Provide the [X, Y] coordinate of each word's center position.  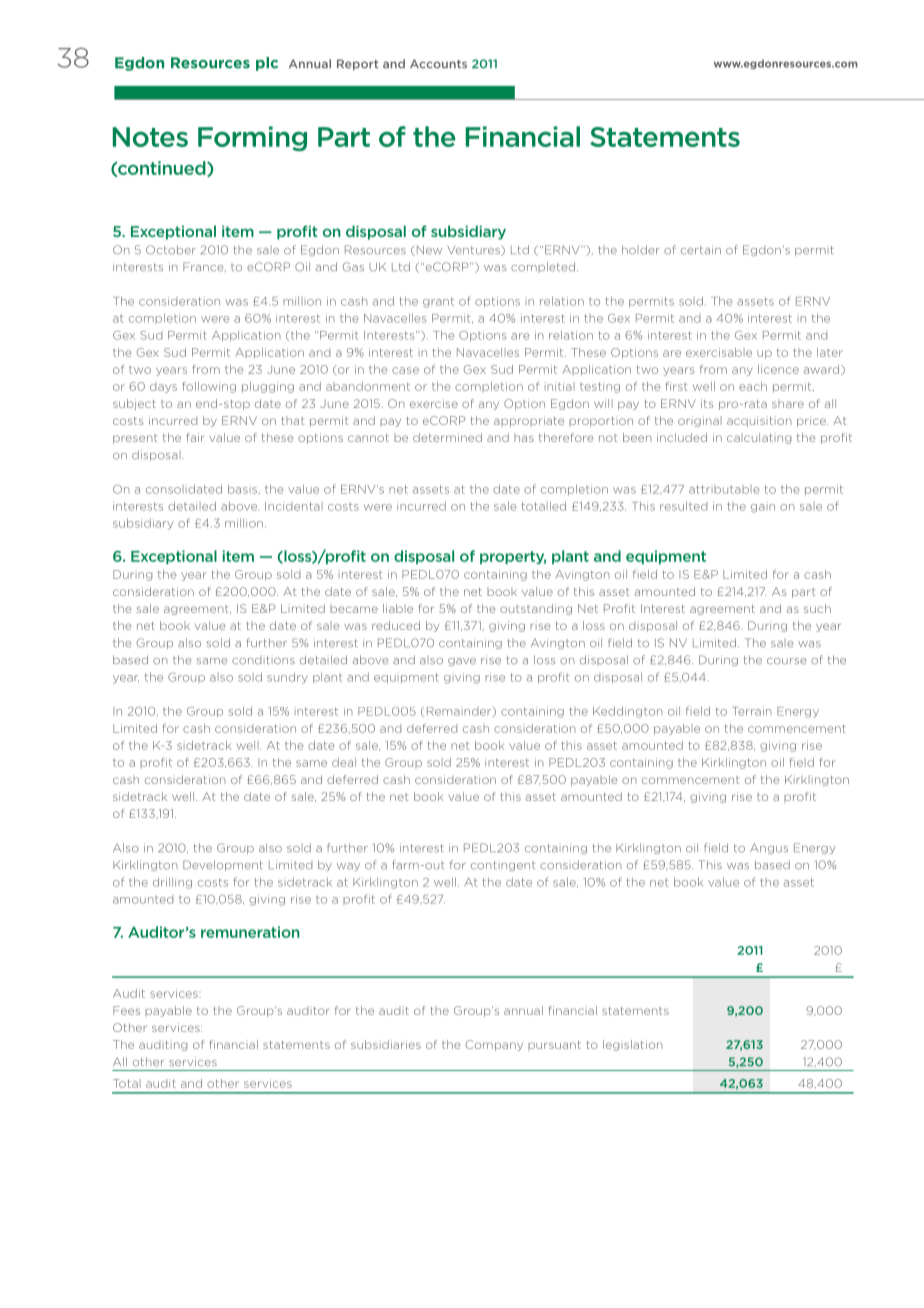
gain [763, 508]
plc [267, 64]
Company [494, 1045]
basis [242, 489]
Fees [126, 1010]
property [513, 557]
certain [701, 250]
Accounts [438, 64]
